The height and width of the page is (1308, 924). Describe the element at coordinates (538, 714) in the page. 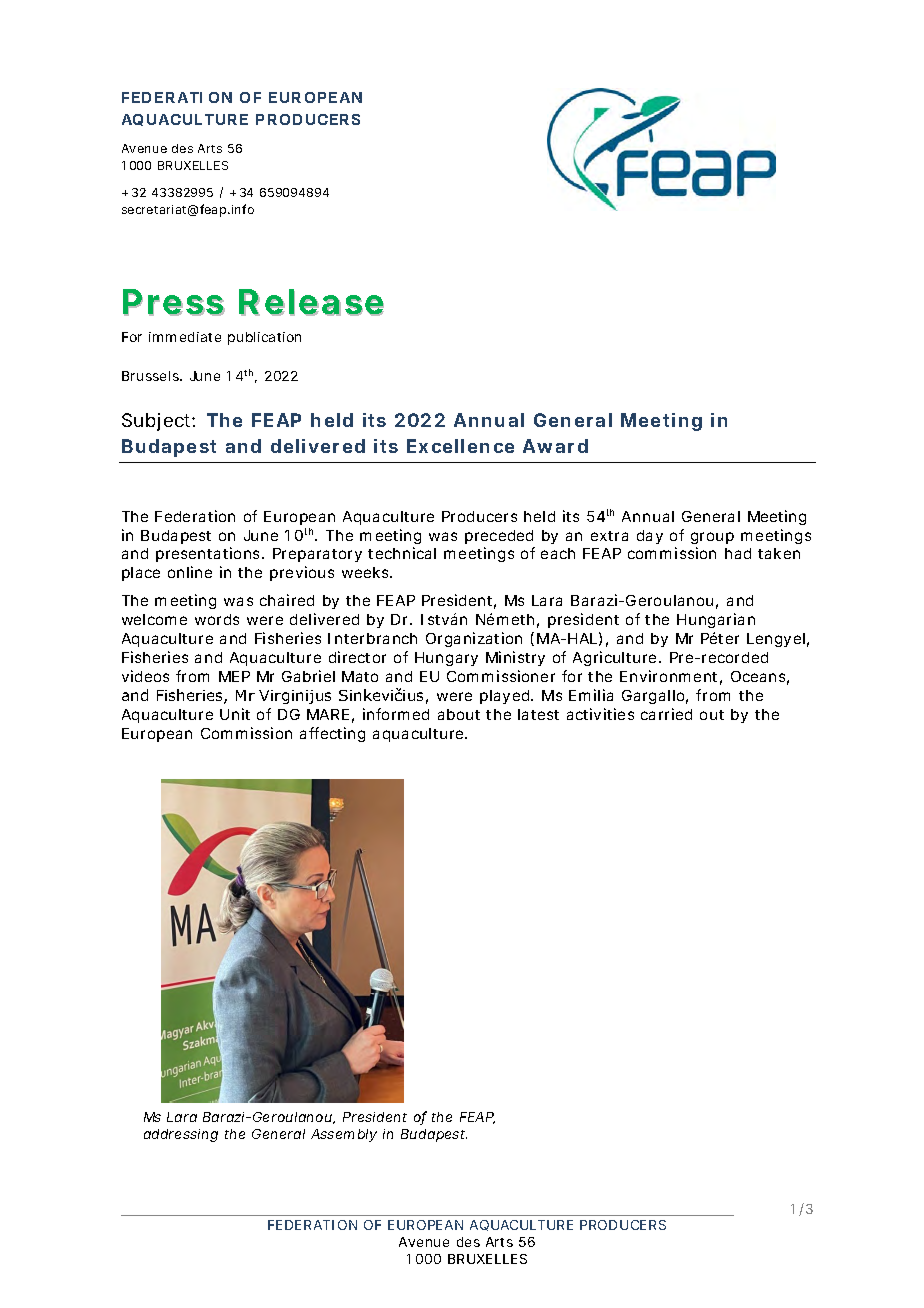

I see `latest` at that location.
